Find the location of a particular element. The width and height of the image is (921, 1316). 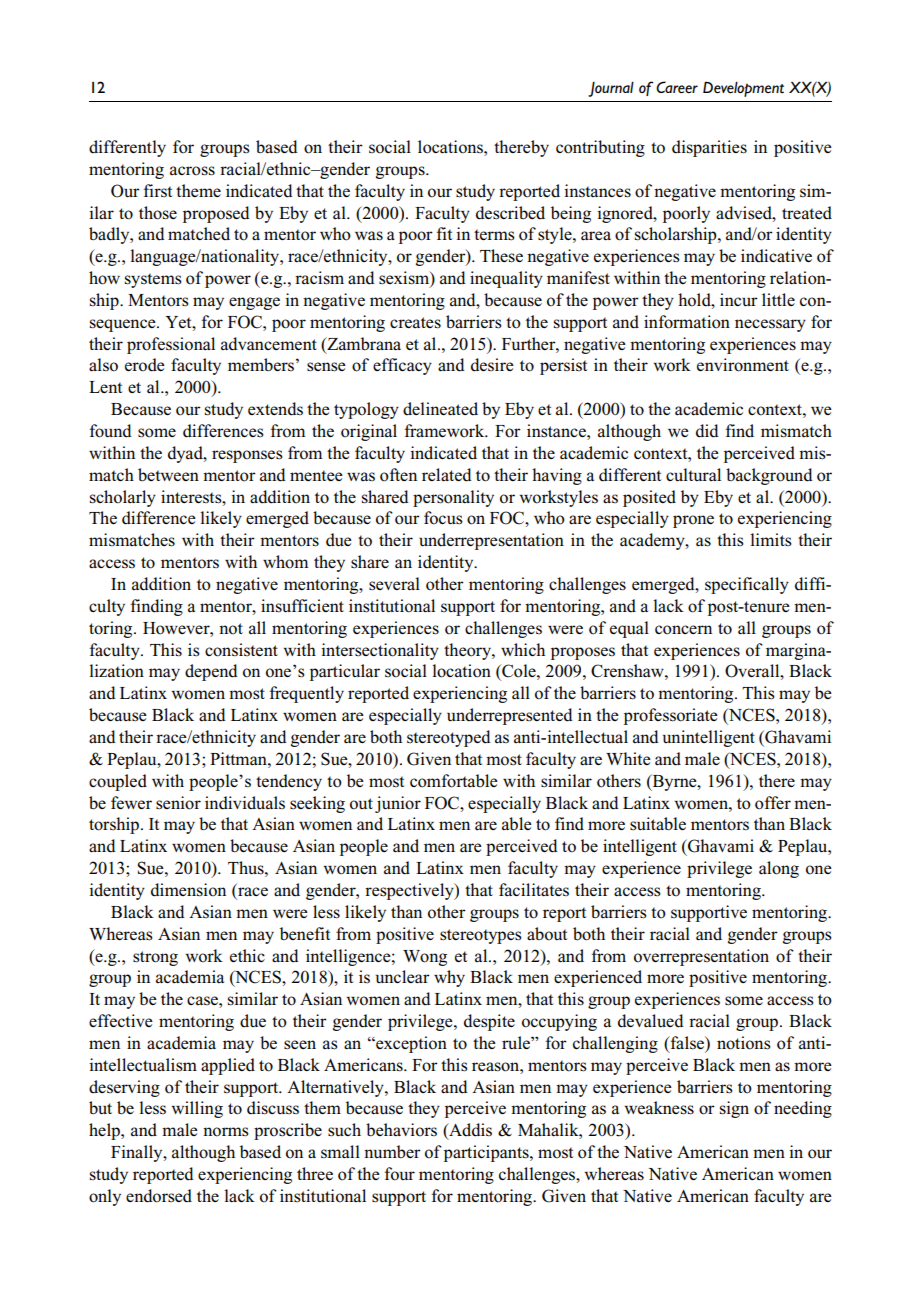

senior is located at coordinates (178, 803).
